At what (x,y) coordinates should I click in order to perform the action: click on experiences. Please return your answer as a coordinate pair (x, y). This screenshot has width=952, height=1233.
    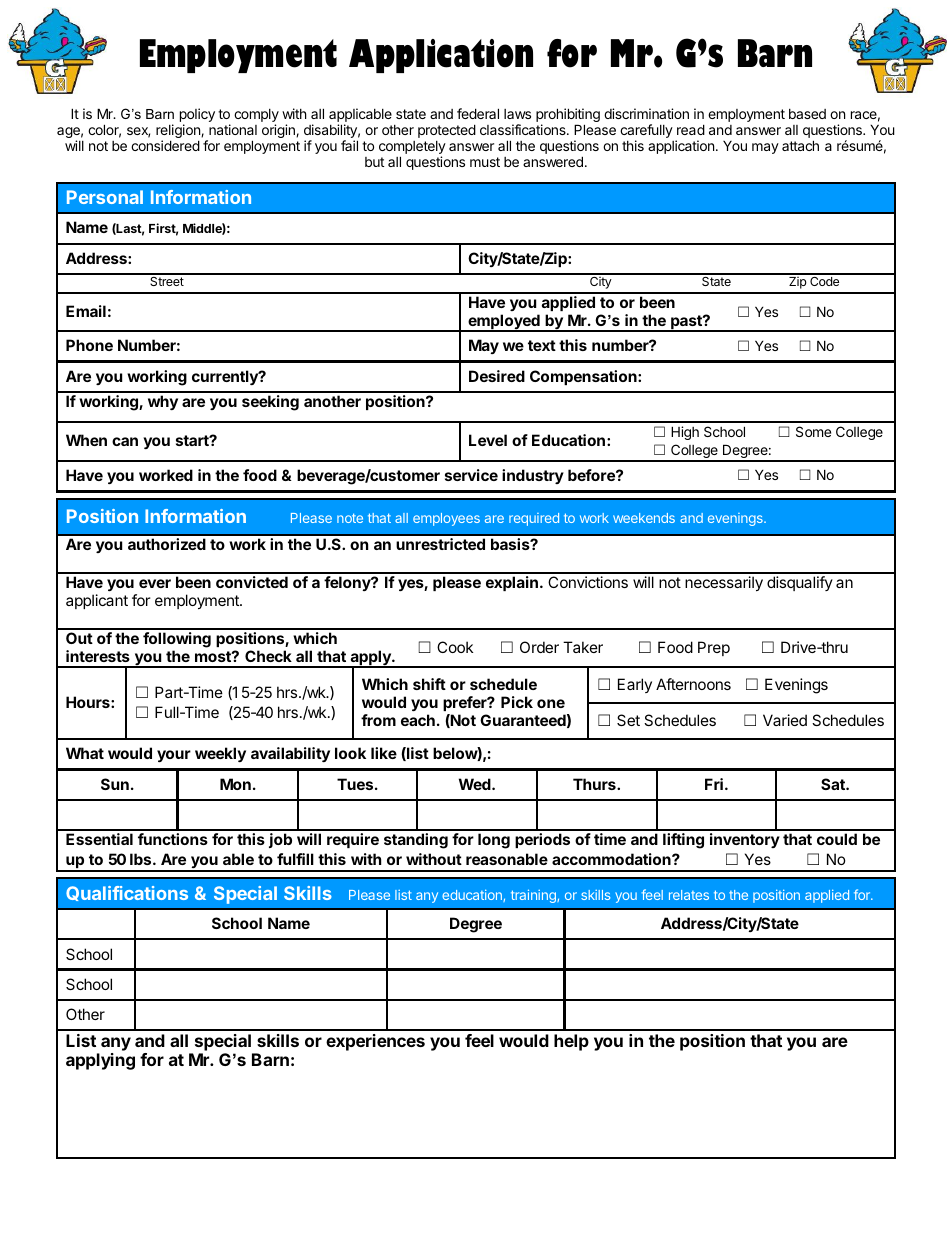
    Looking at the image, I should click on (375, 1042).
